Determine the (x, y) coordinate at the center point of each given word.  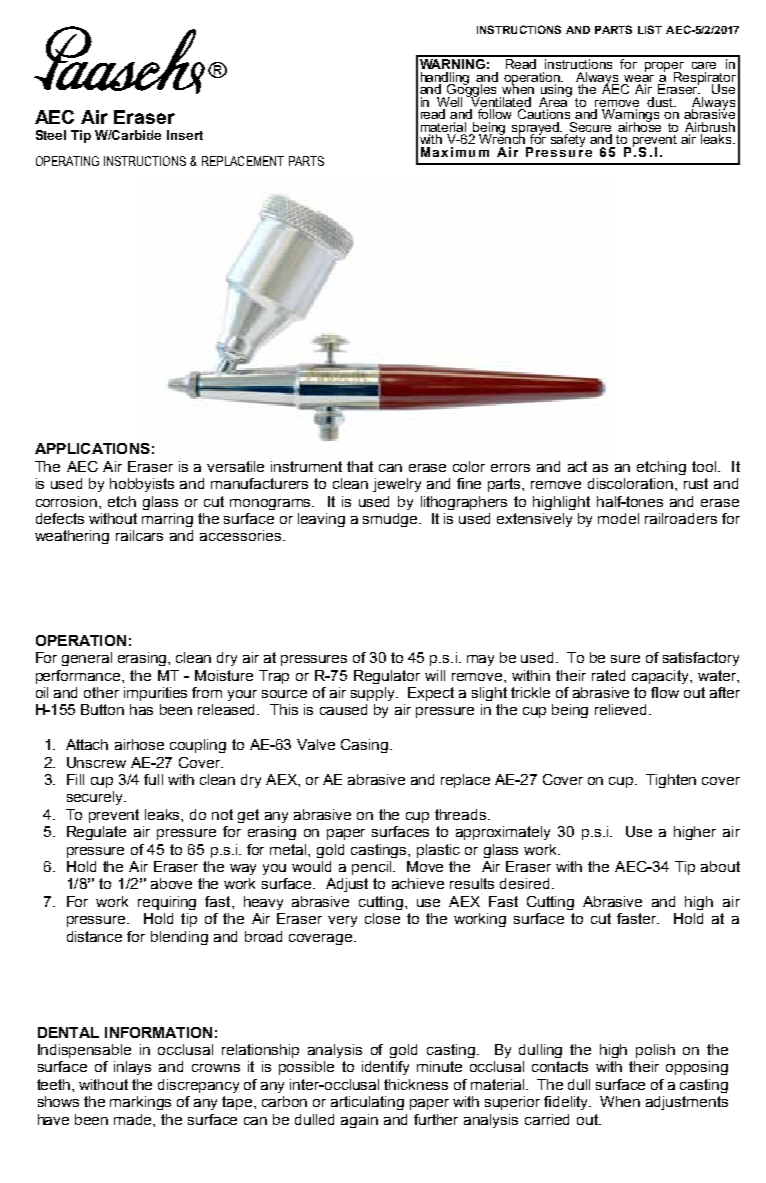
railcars (139, 535)
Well (449, 102)
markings (140, 1103)
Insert (185, 135)
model (618, 518)
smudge (391, 520)
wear (639, 78)
